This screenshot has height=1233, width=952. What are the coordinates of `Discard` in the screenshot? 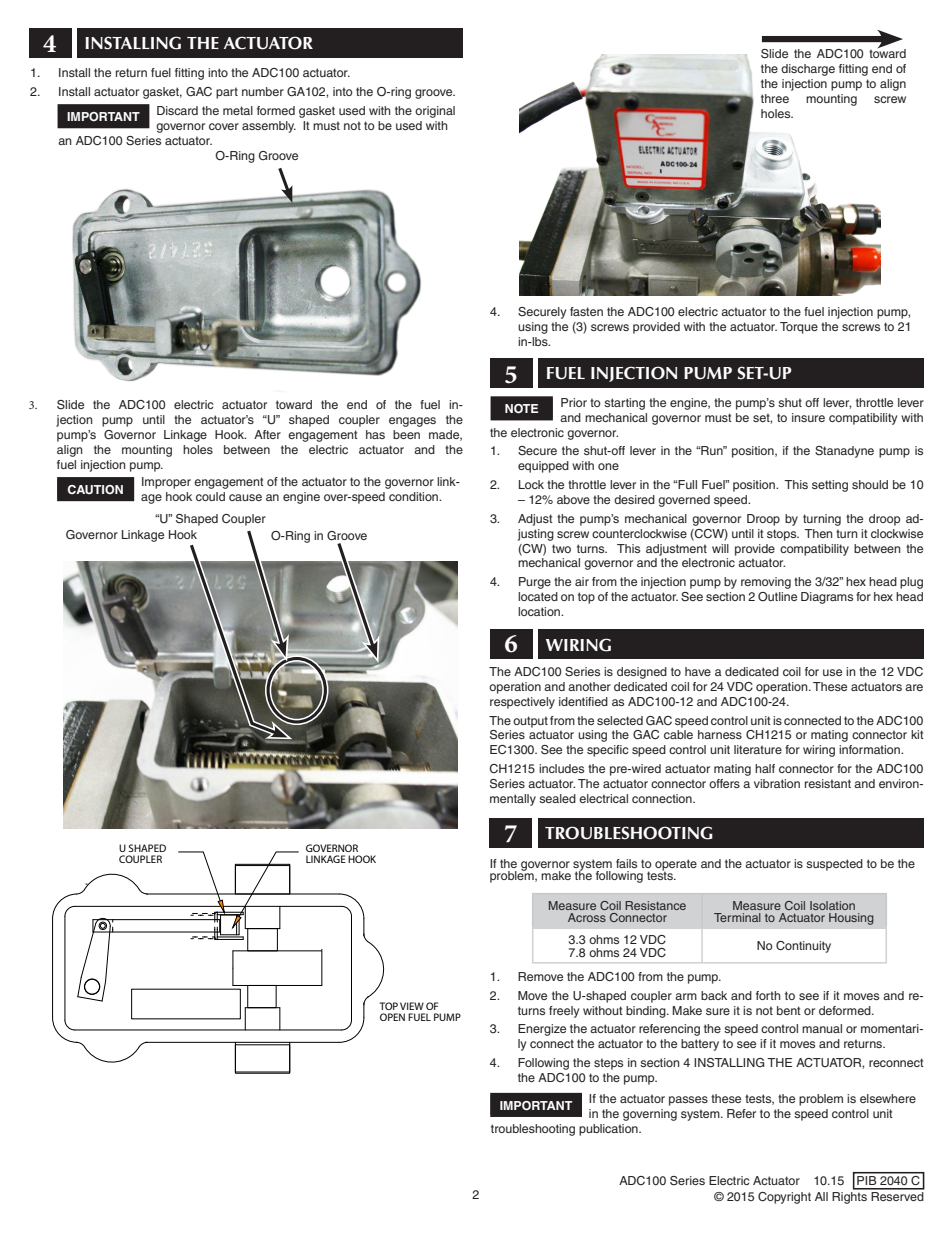 It's located at (177, 110).
